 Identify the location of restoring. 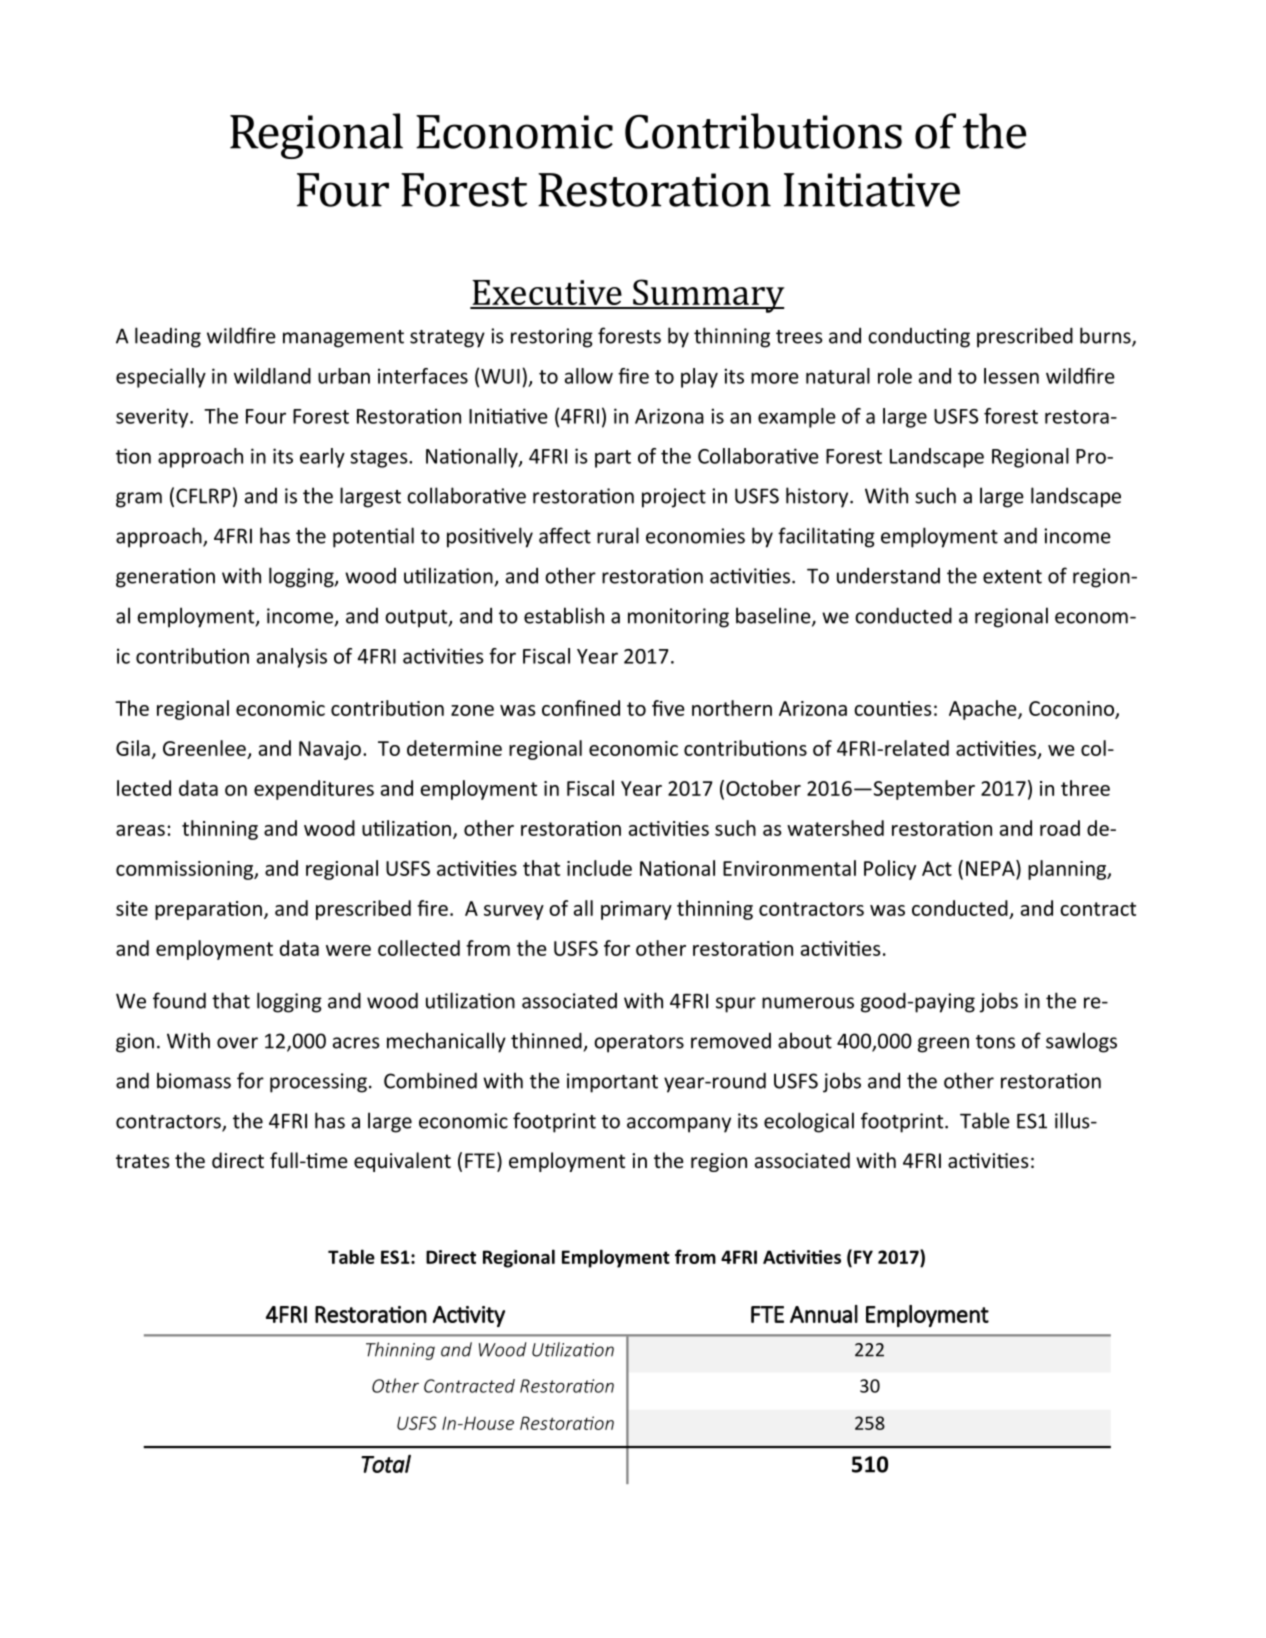
(552, 338).
